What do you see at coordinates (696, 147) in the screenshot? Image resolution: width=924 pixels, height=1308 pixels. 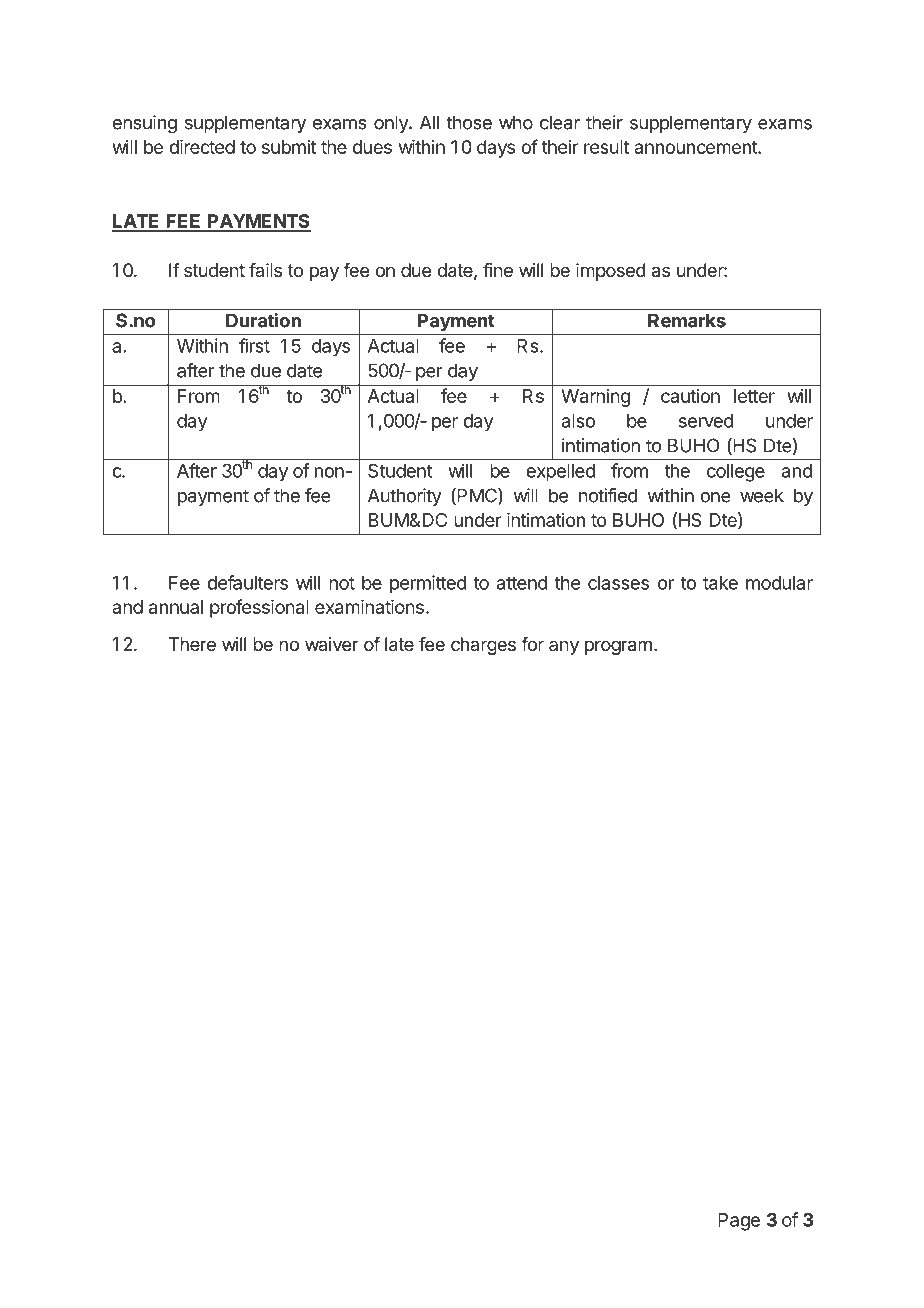 I see `announcement` at bounding box center [696, 147].
